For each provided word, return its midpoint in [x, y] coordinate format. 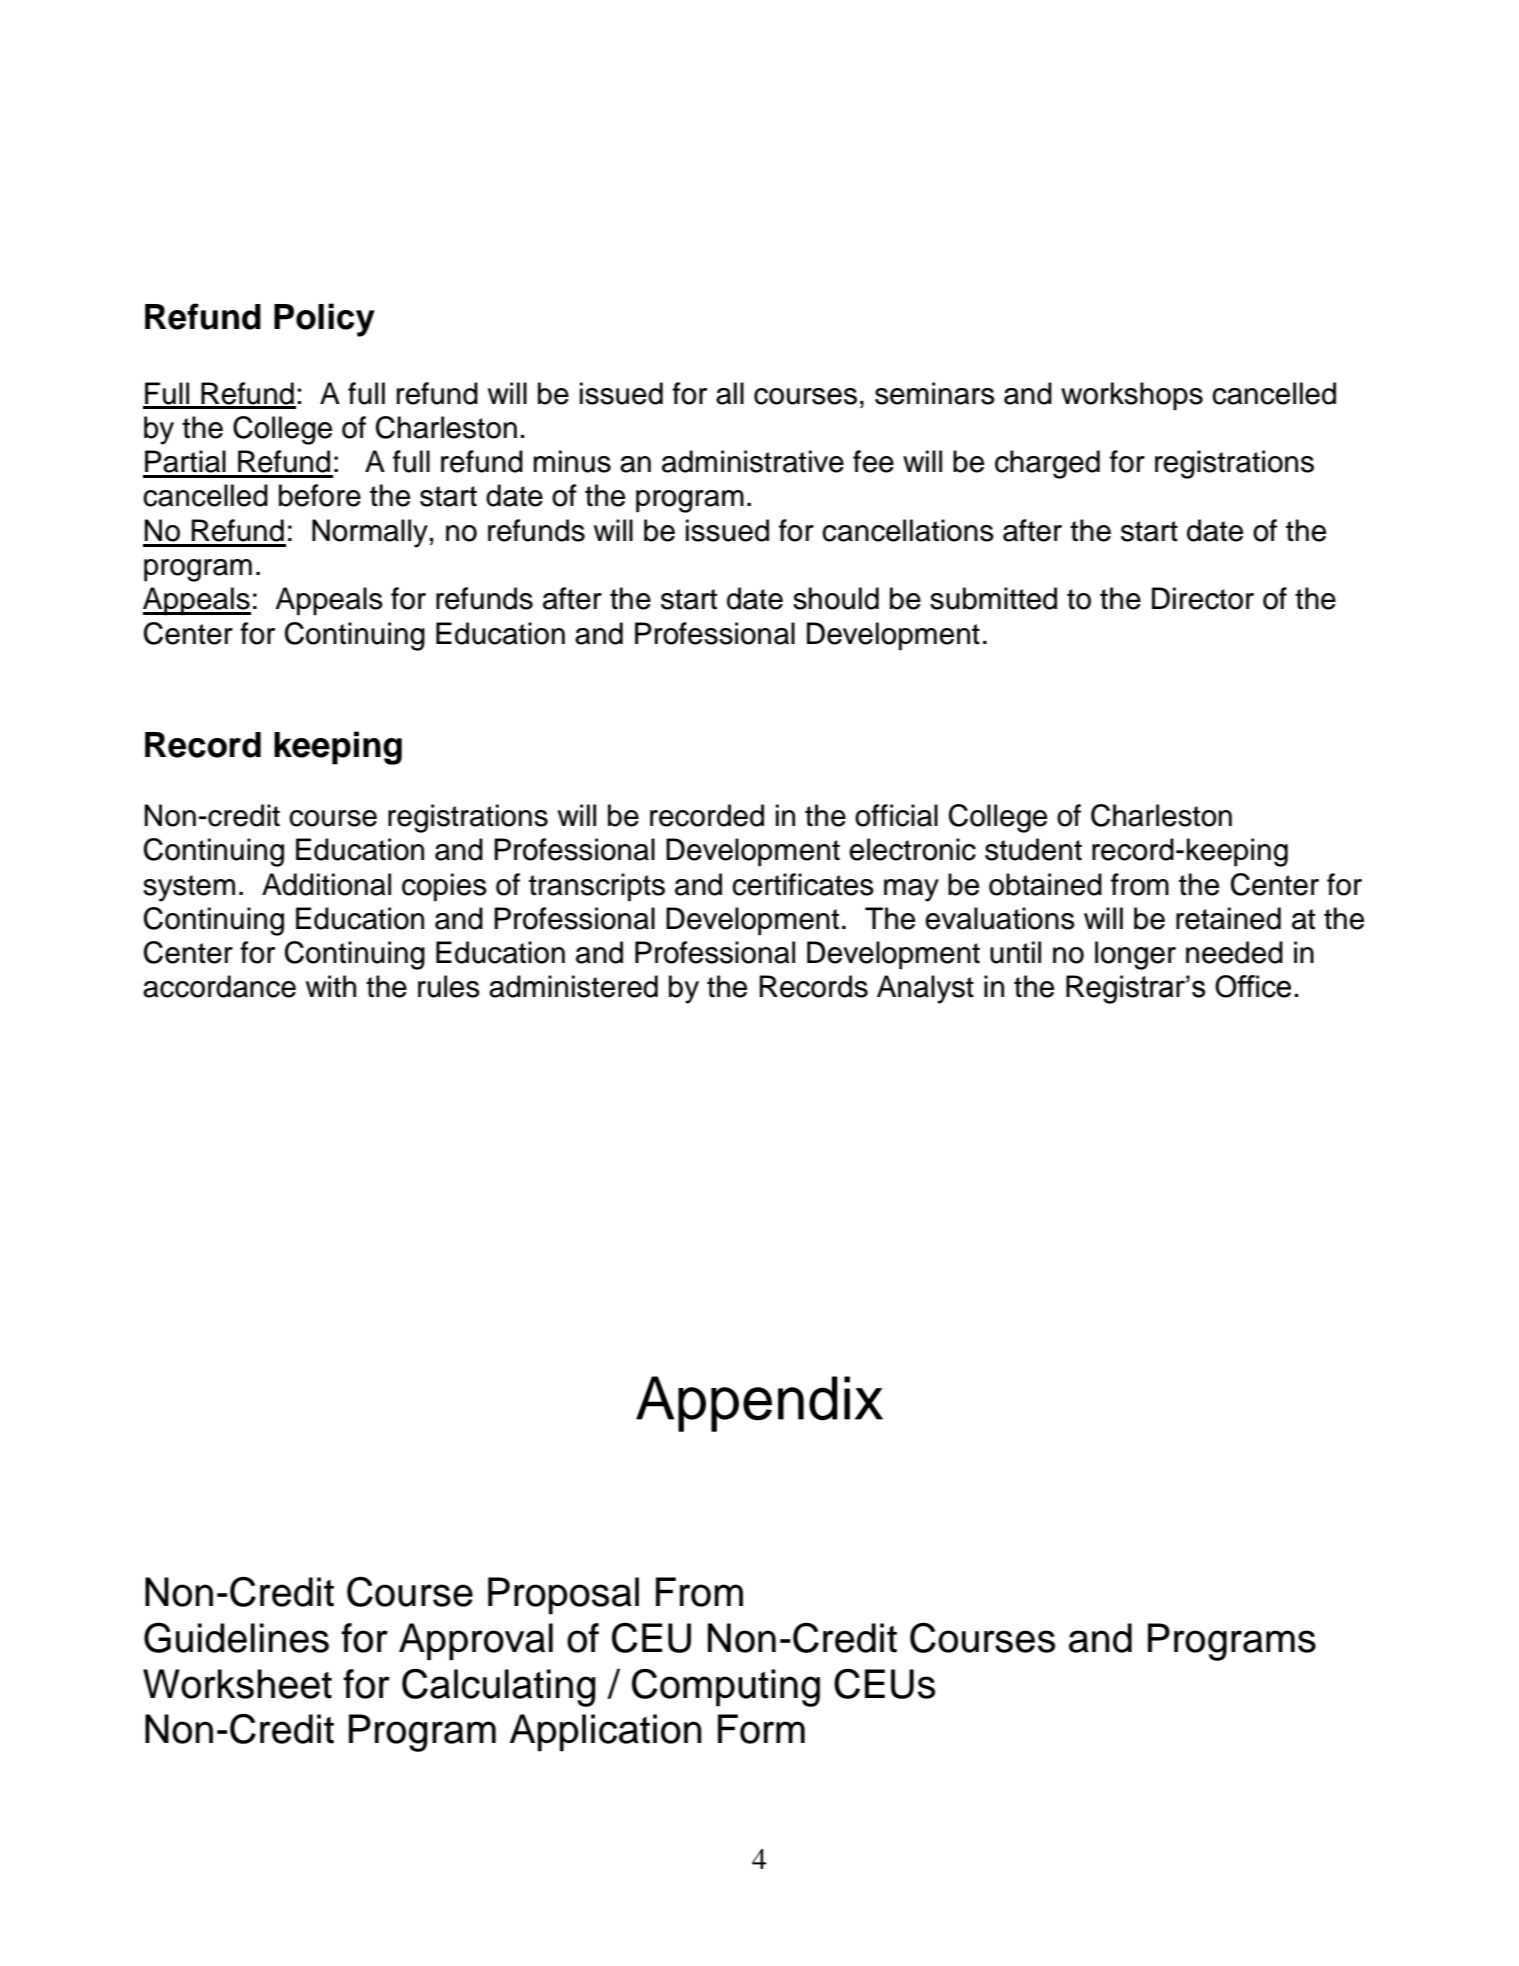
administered [573, 986]
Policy [324, 320]
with [331, 986]
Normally [370, 533]
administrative [753, 461]
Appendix [759, 1404]
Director [1203, 598]
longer [1135, 955]
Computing [726, 1687]
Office [1253, 986]
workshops [1132, 396]
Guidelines [236, 1637]
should [836, 598]
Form [761, 1729]
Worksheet [237, 1684]
